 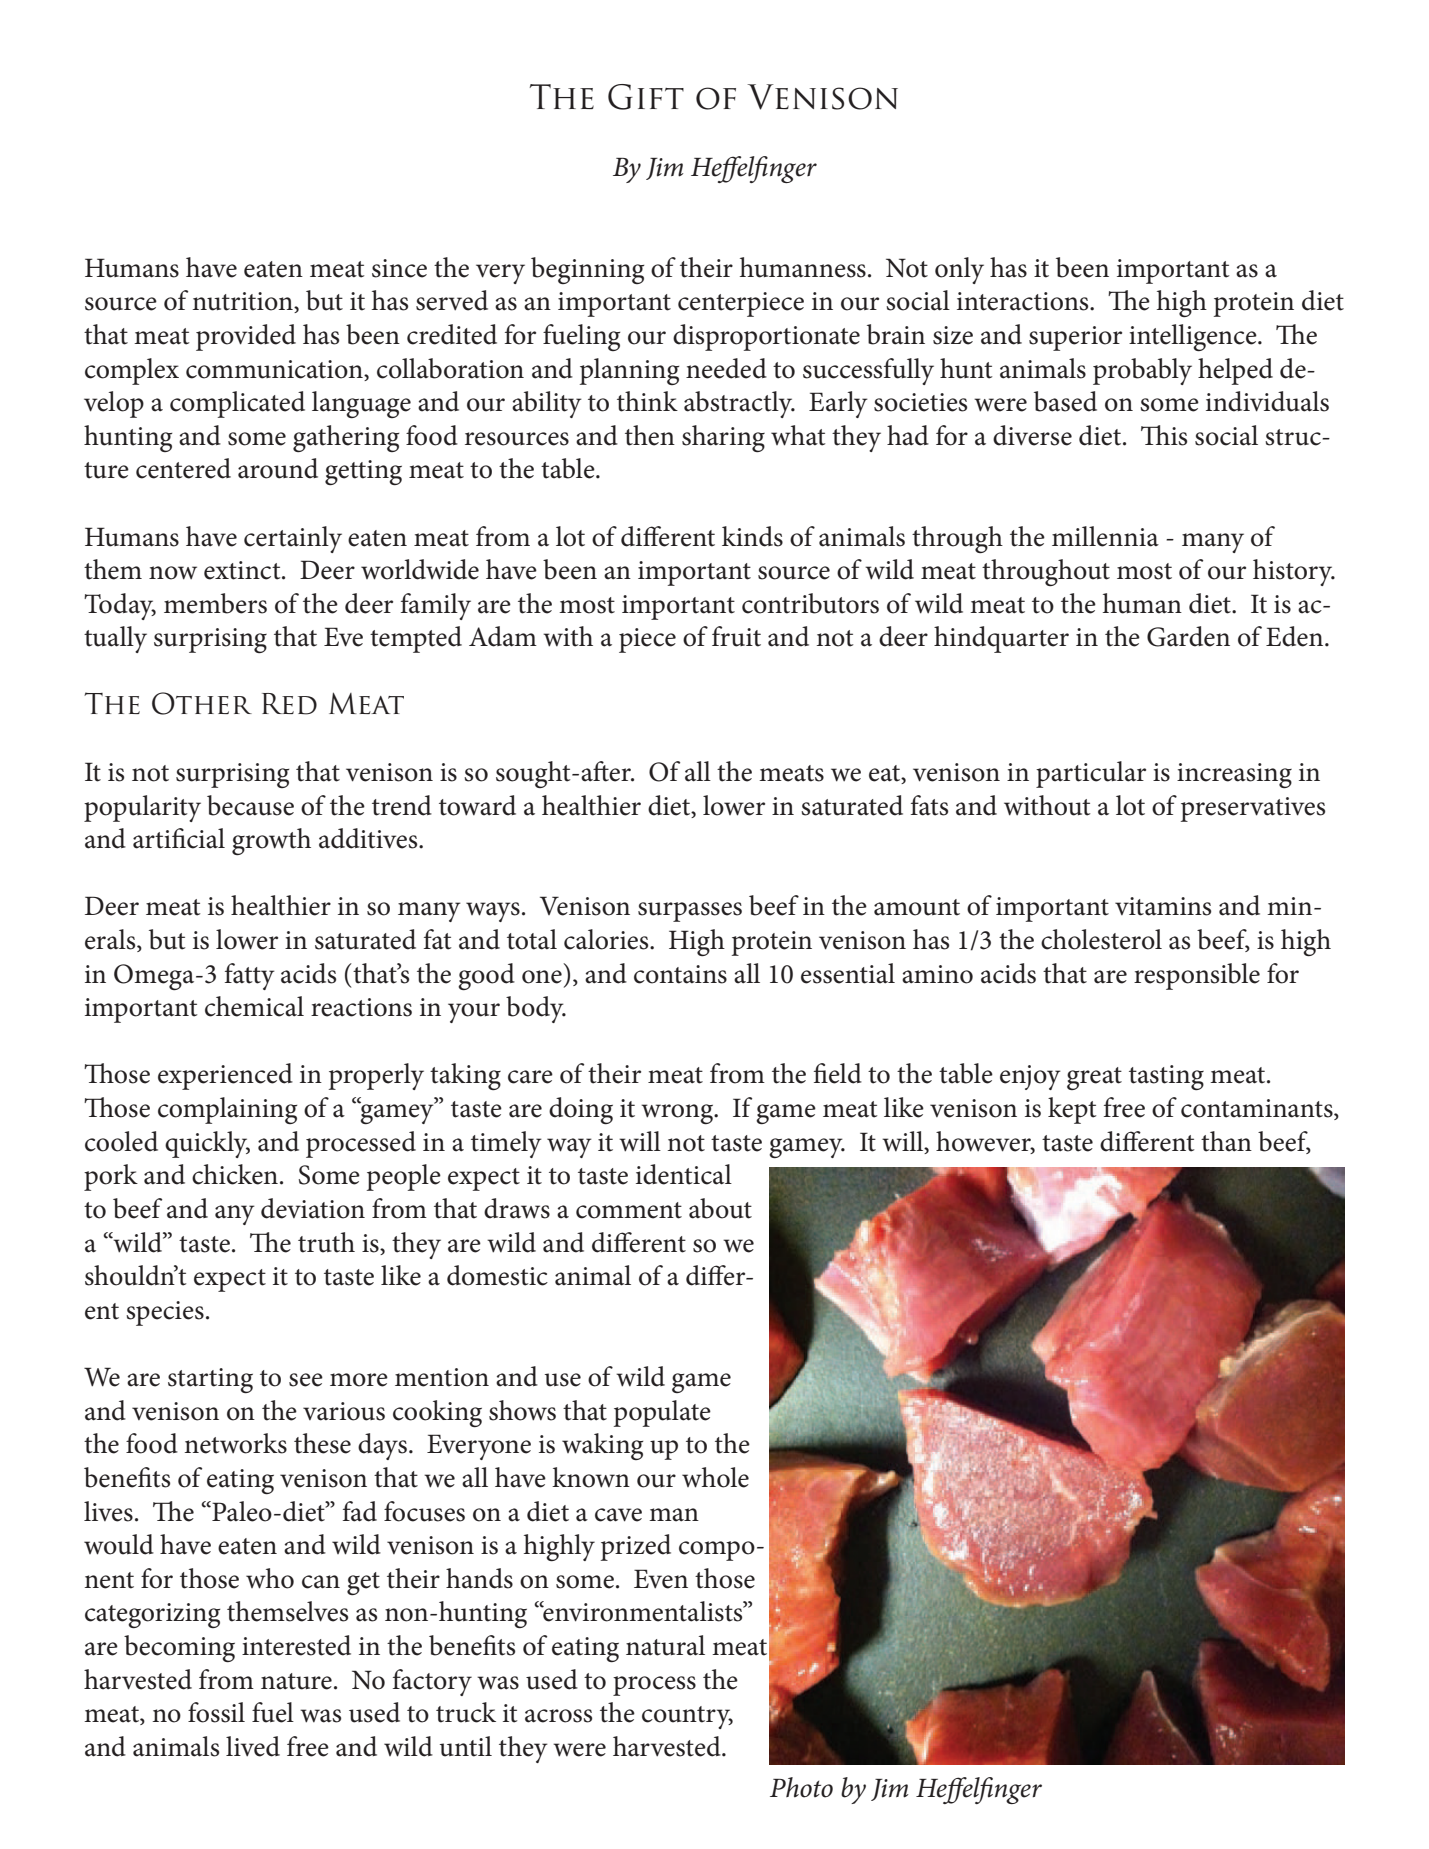 What do you see at coordinates (244, 302) in the document?
I see `nutrition` at bounding box center [244, 302].
